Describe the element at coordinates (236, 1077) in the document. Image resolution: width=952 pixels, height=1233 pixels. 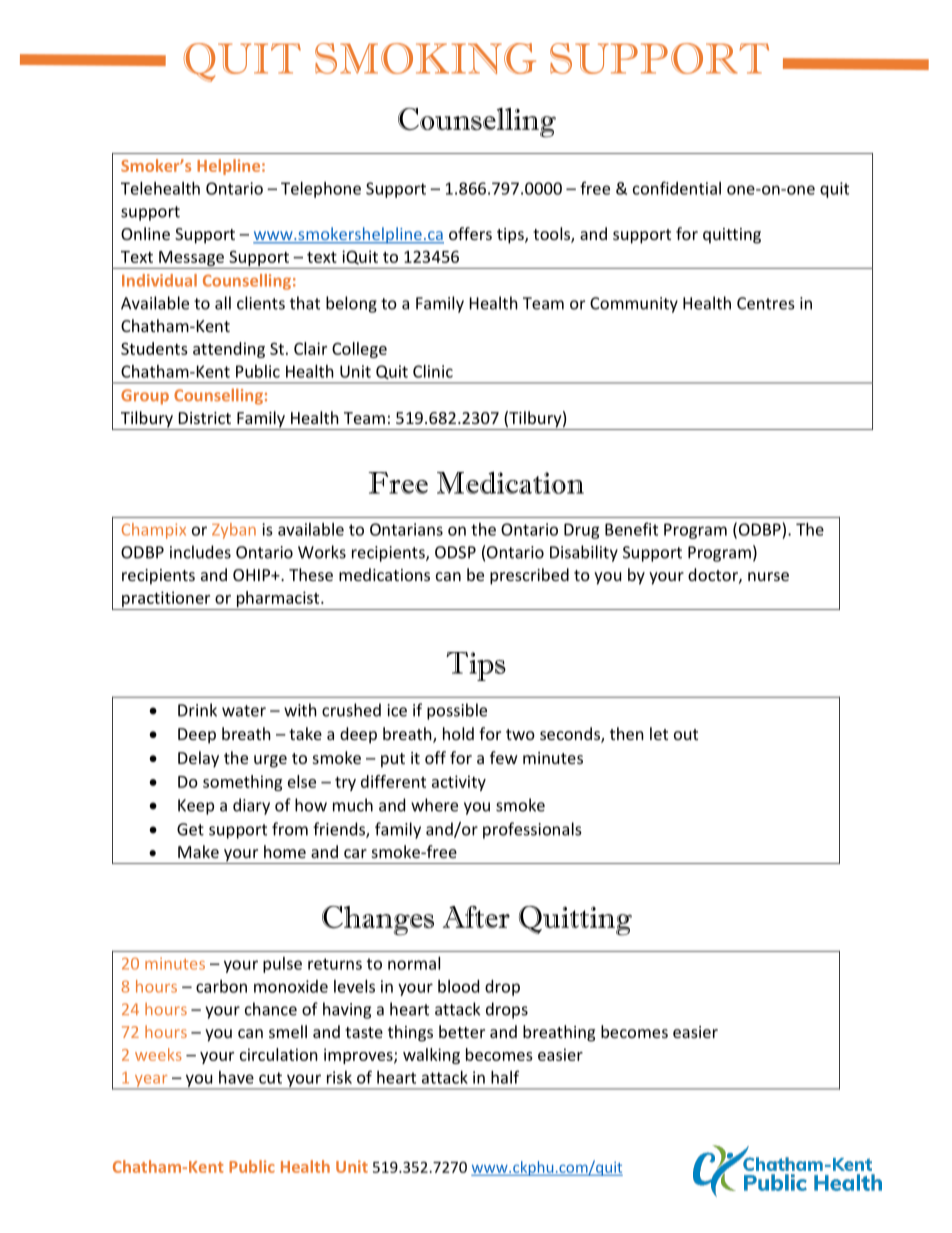
I see `have` at that location.
